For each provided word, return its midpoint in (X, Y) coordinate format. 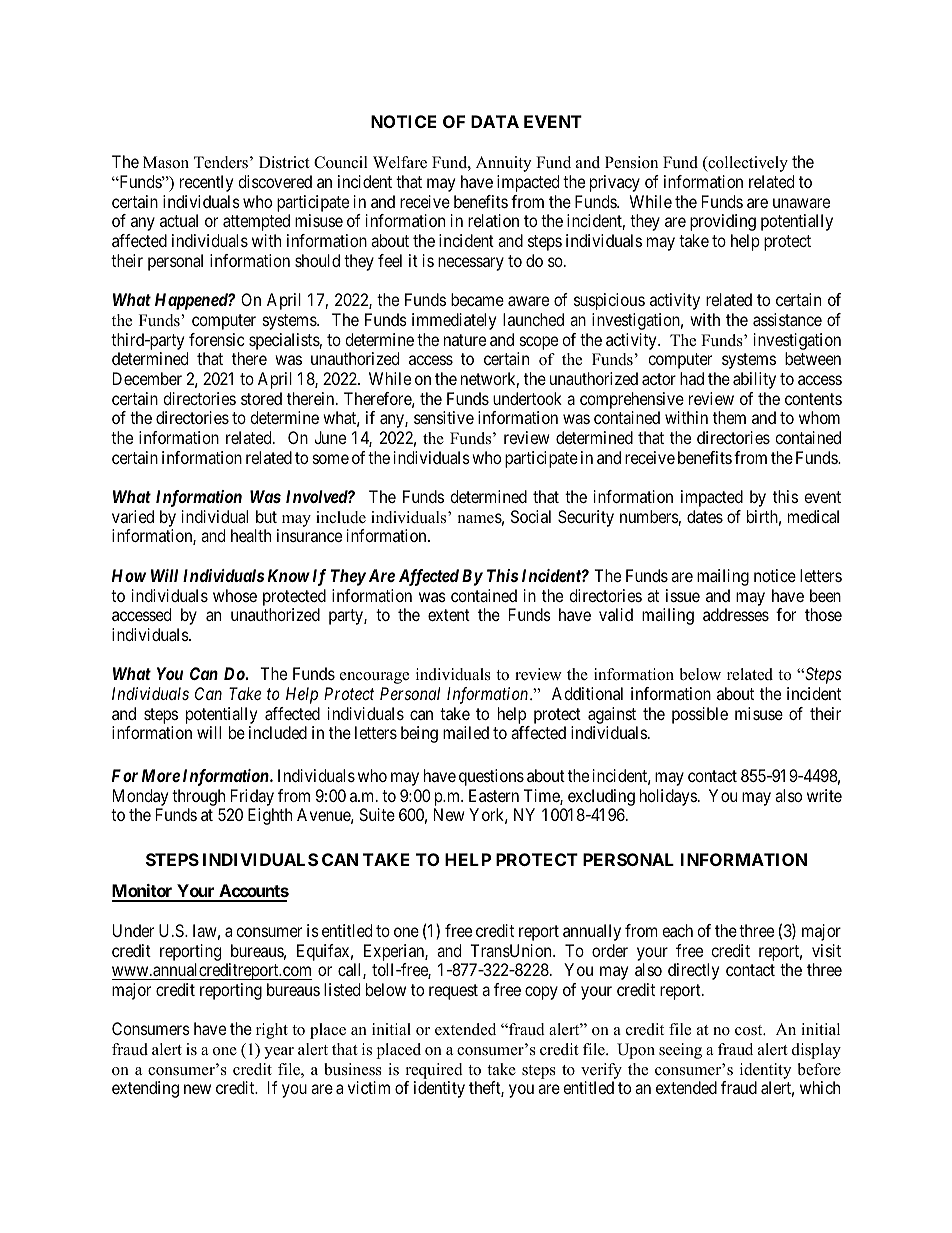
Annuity (503, 164)
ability (754, 380)
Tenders (221, 162)
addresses (736, 614)
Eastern (494, 795)
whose (235, 595)
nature (465, 340)
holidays (668, 797)
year (279, 1053)
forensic (217, 339)
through (198, 799)
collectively (747, 164)
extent (449, 615)
